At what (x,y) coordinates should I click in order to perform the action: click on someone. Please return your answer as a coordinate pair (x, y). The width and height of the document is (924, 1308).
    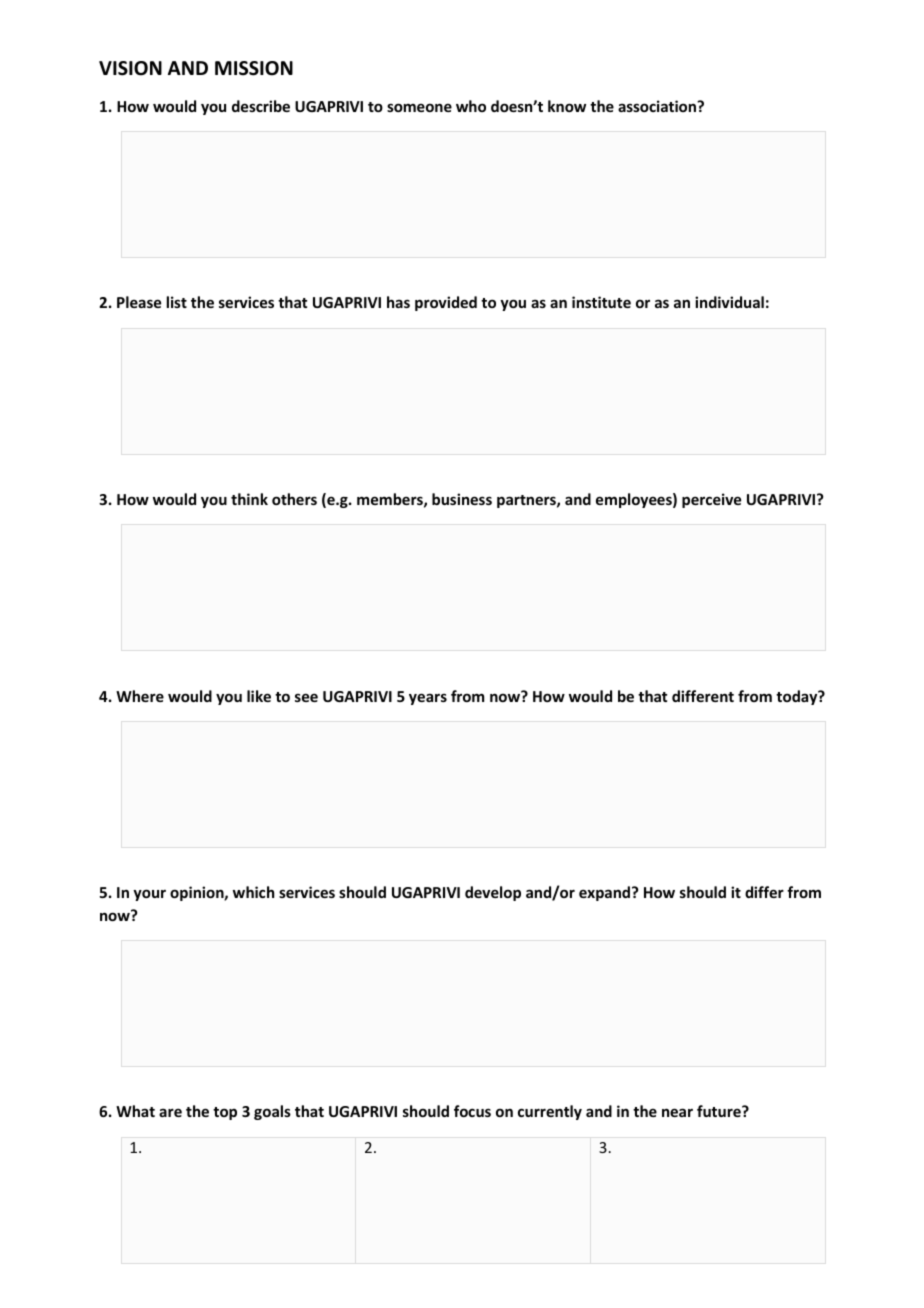
    Looking at the image, I should click on (419, 107).
